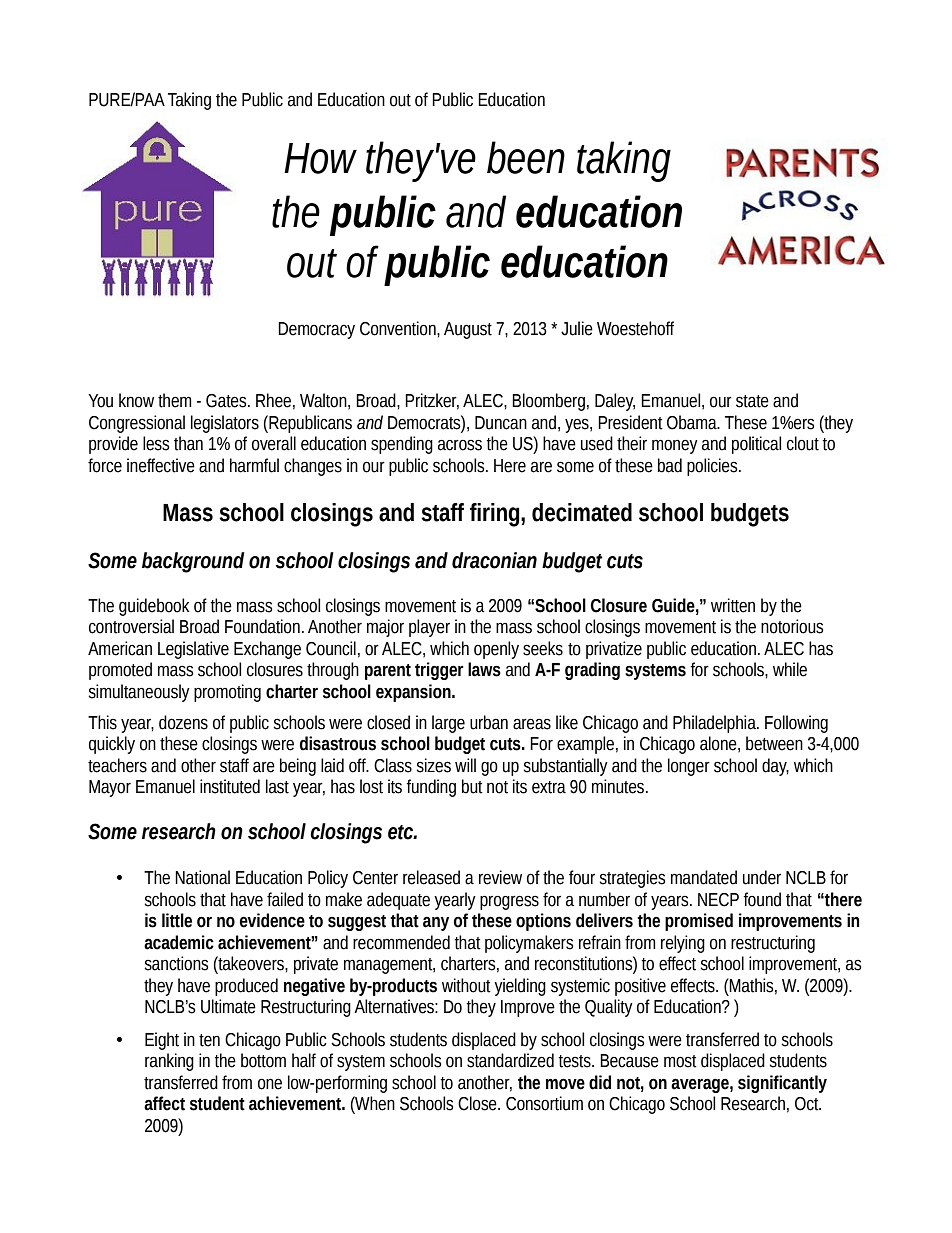 Image resolution: width=952 pixels, height=1233 pixels. What do you see at coordinates (320, 158) in the screenshot?
I see `How` at bounding box center [320, 158].
